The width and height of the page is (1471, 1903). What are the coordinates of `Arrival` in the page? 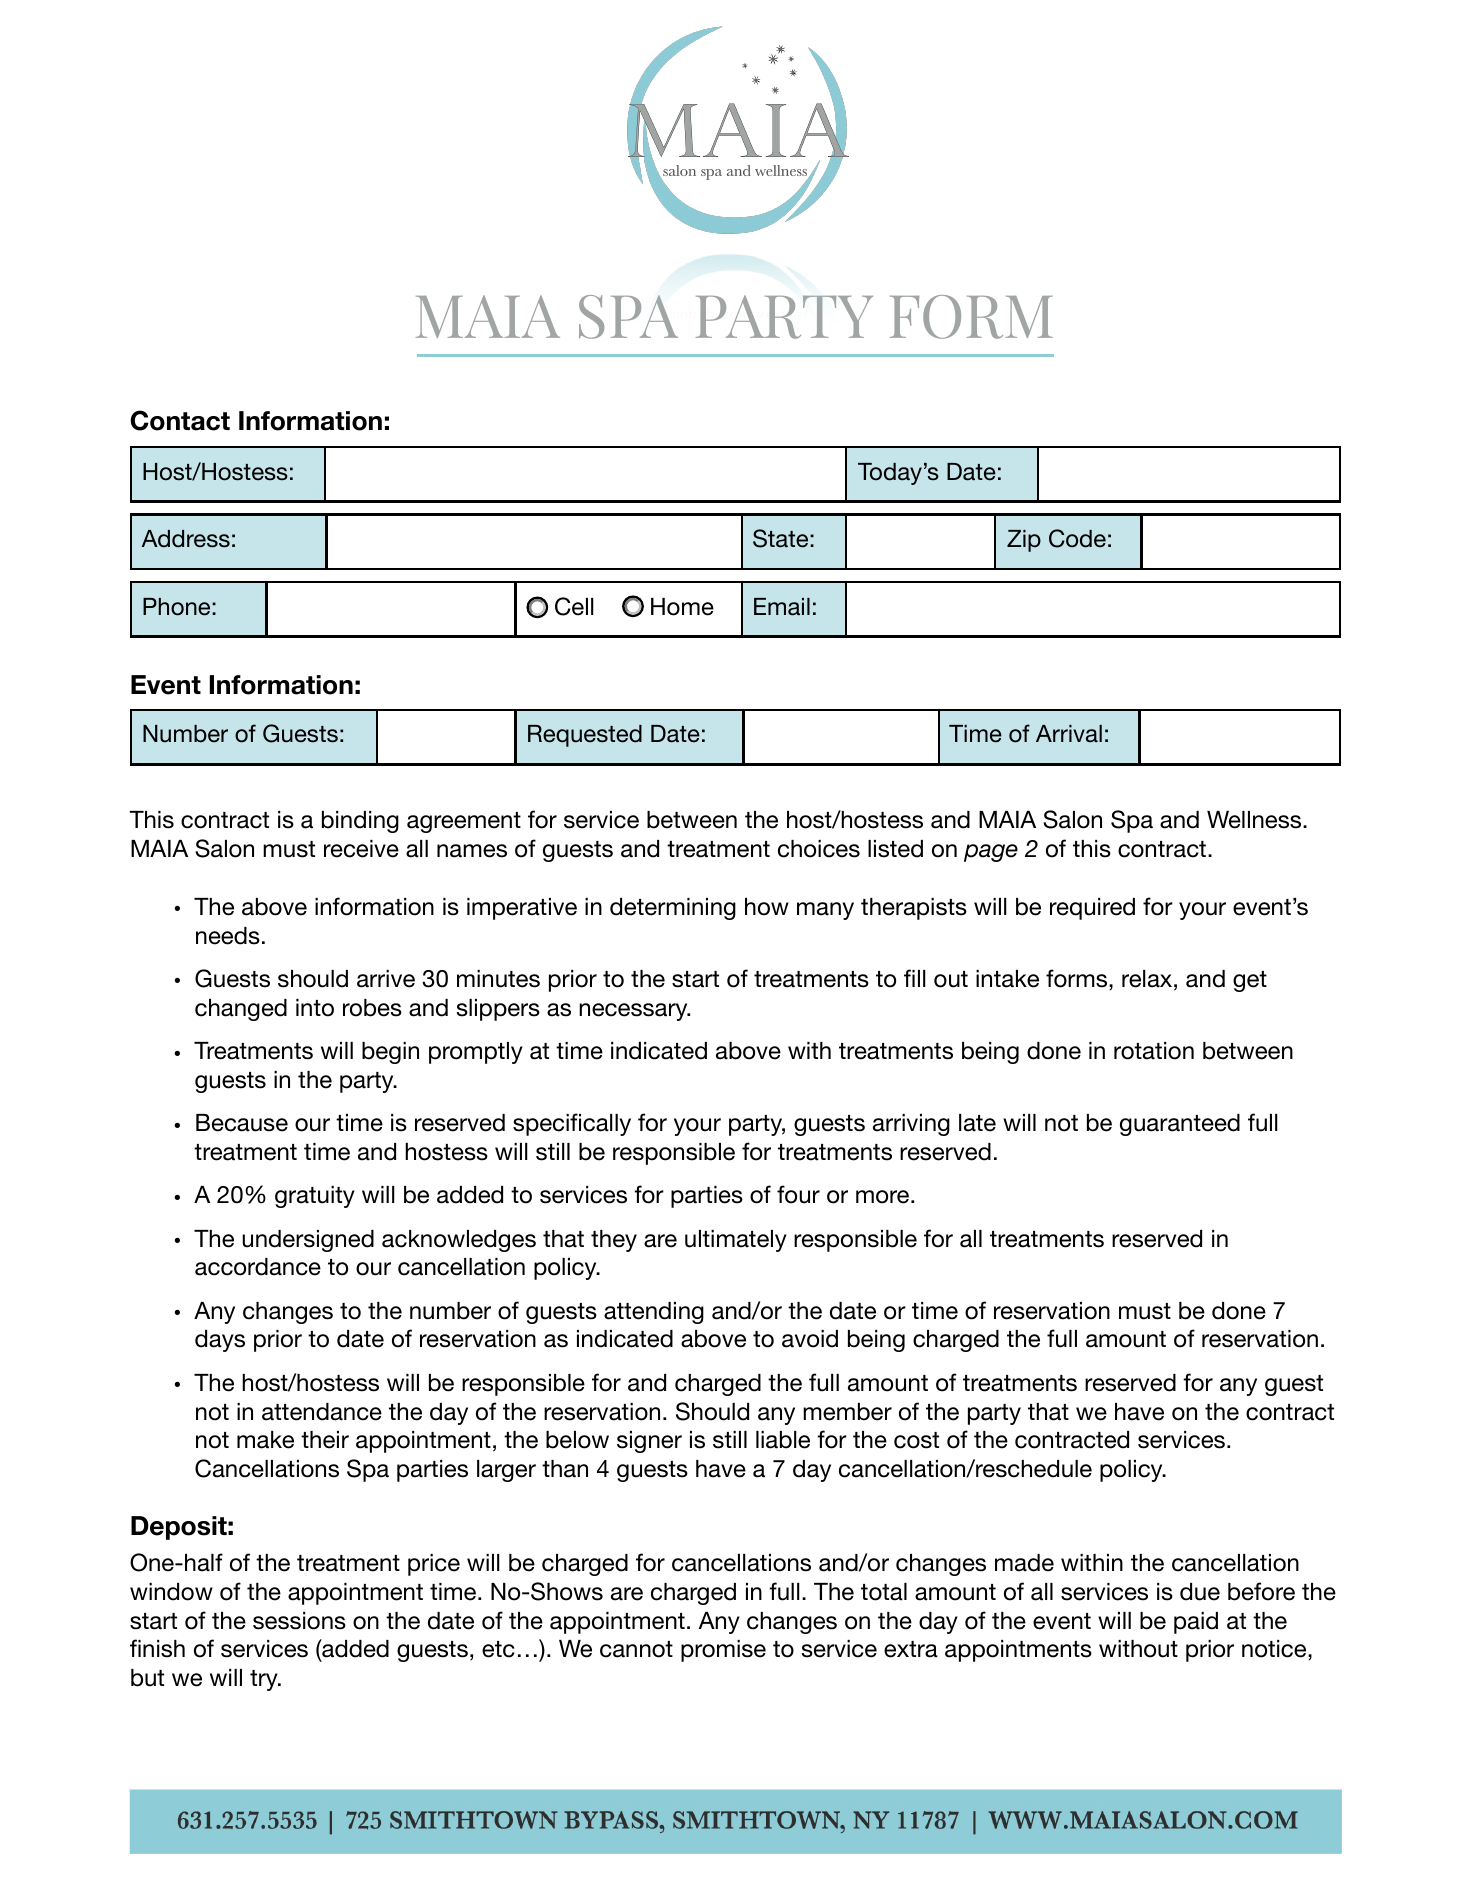 It's located at (1069, 734).
